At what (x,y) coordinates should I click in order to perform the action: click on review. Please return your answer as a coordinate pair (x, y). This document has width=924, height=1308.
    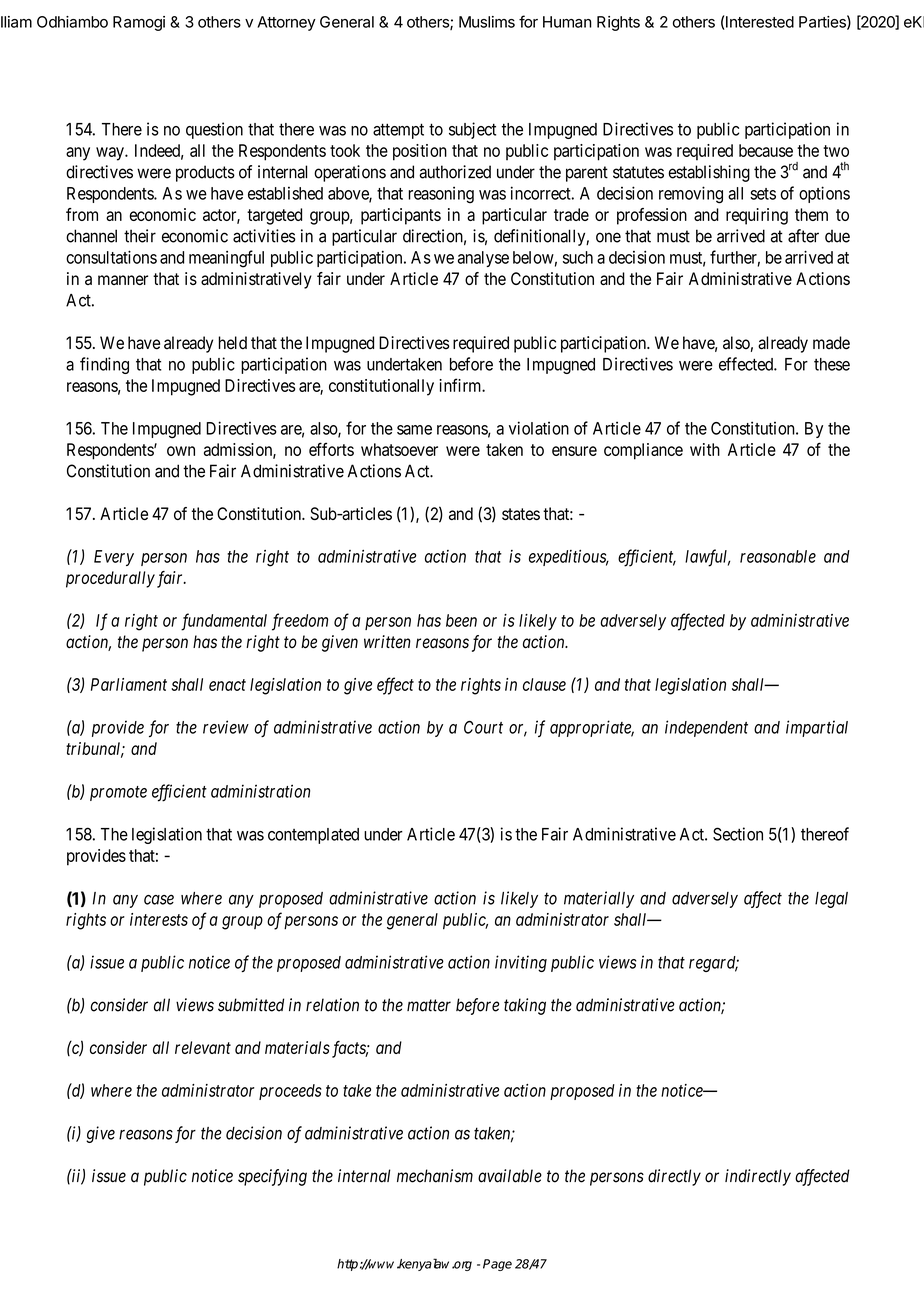
    Looking at the image, I should click on (226, 727).
